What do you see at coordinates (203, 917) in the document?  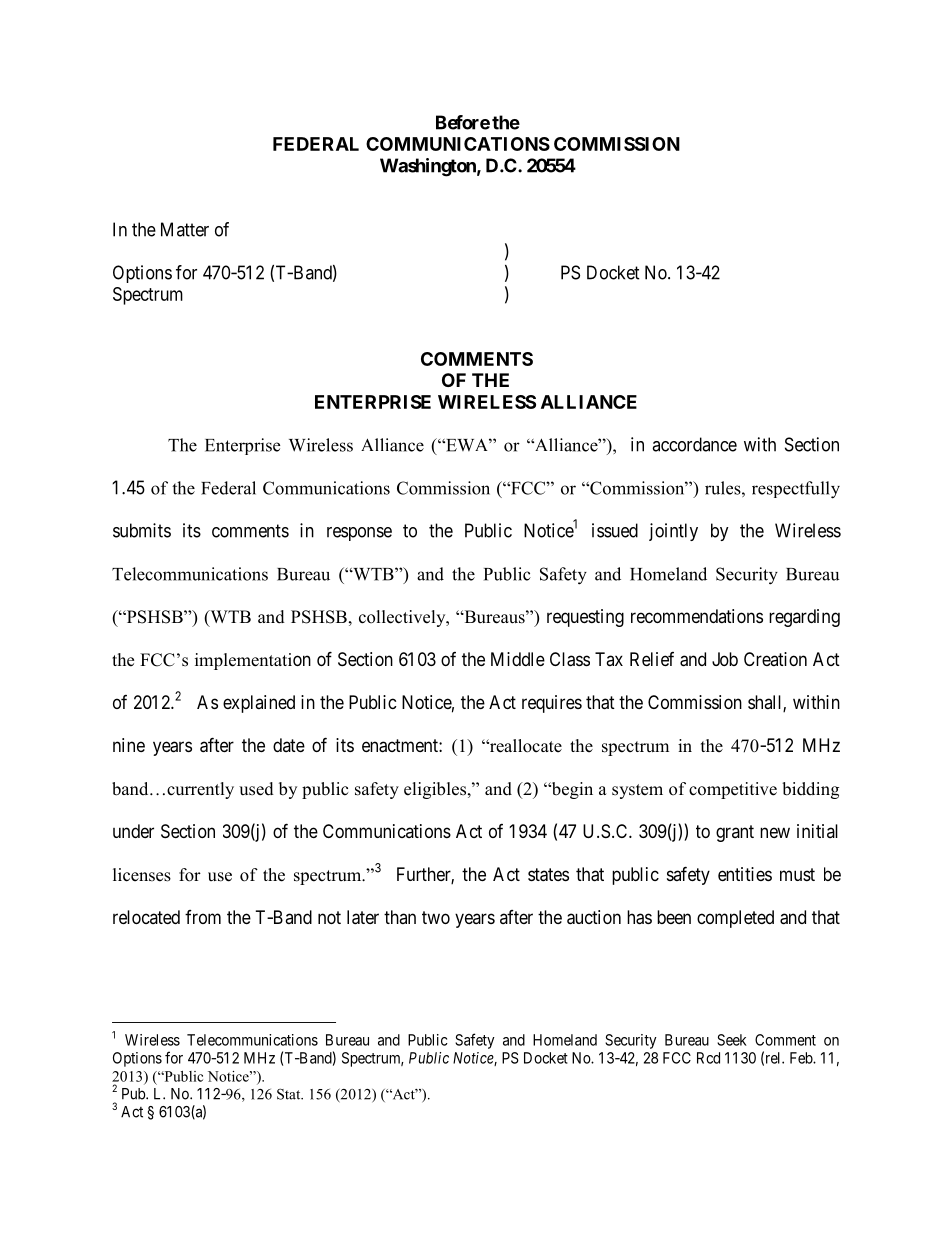 I see `from` at bounding box center [203, 917].
